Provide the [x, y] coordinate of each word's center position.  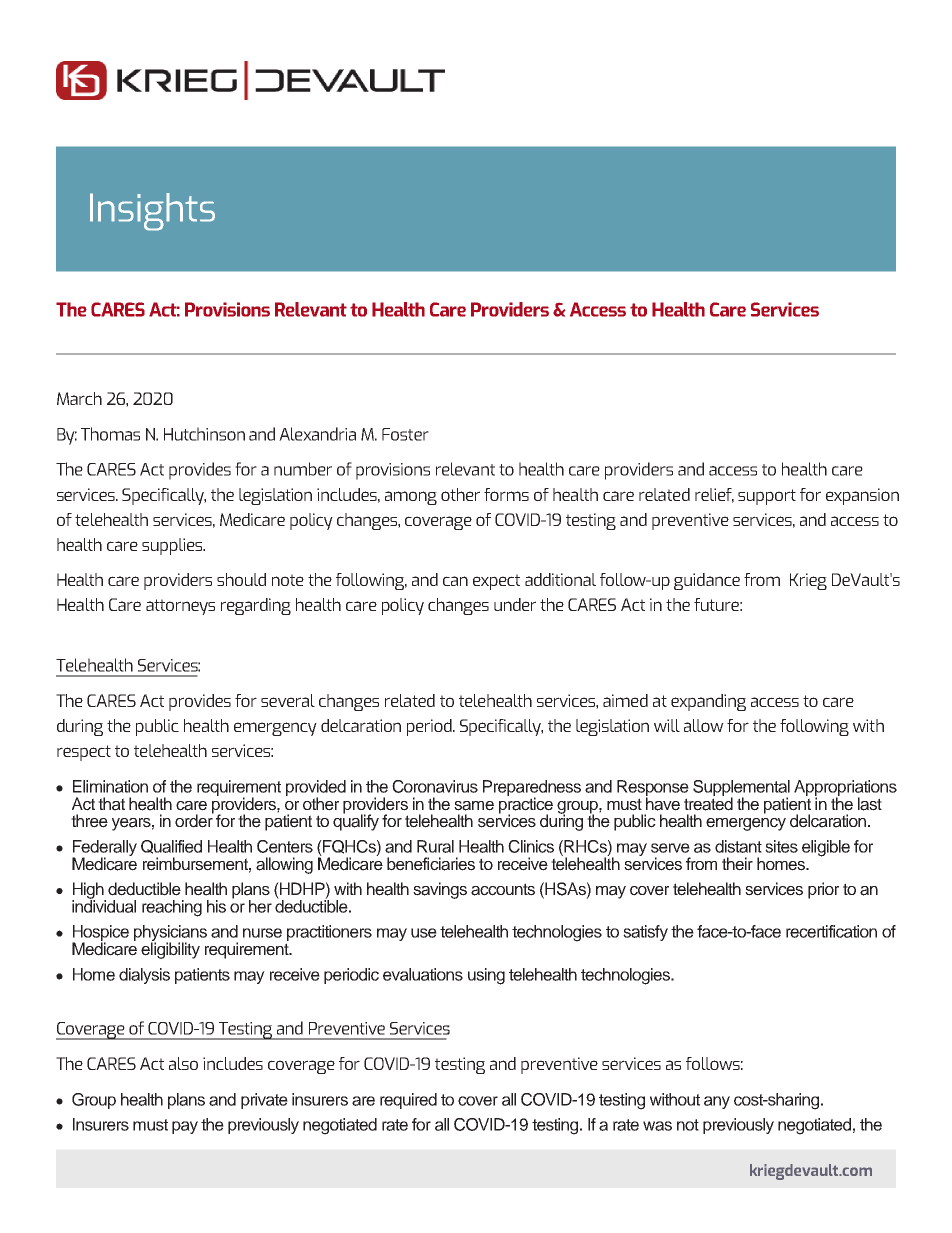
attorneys [180, 607]
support [767, 497]
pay [185, 1127]
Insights [152, 212]
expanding [708, 702]
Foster [405, 434]
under [515, 604]
